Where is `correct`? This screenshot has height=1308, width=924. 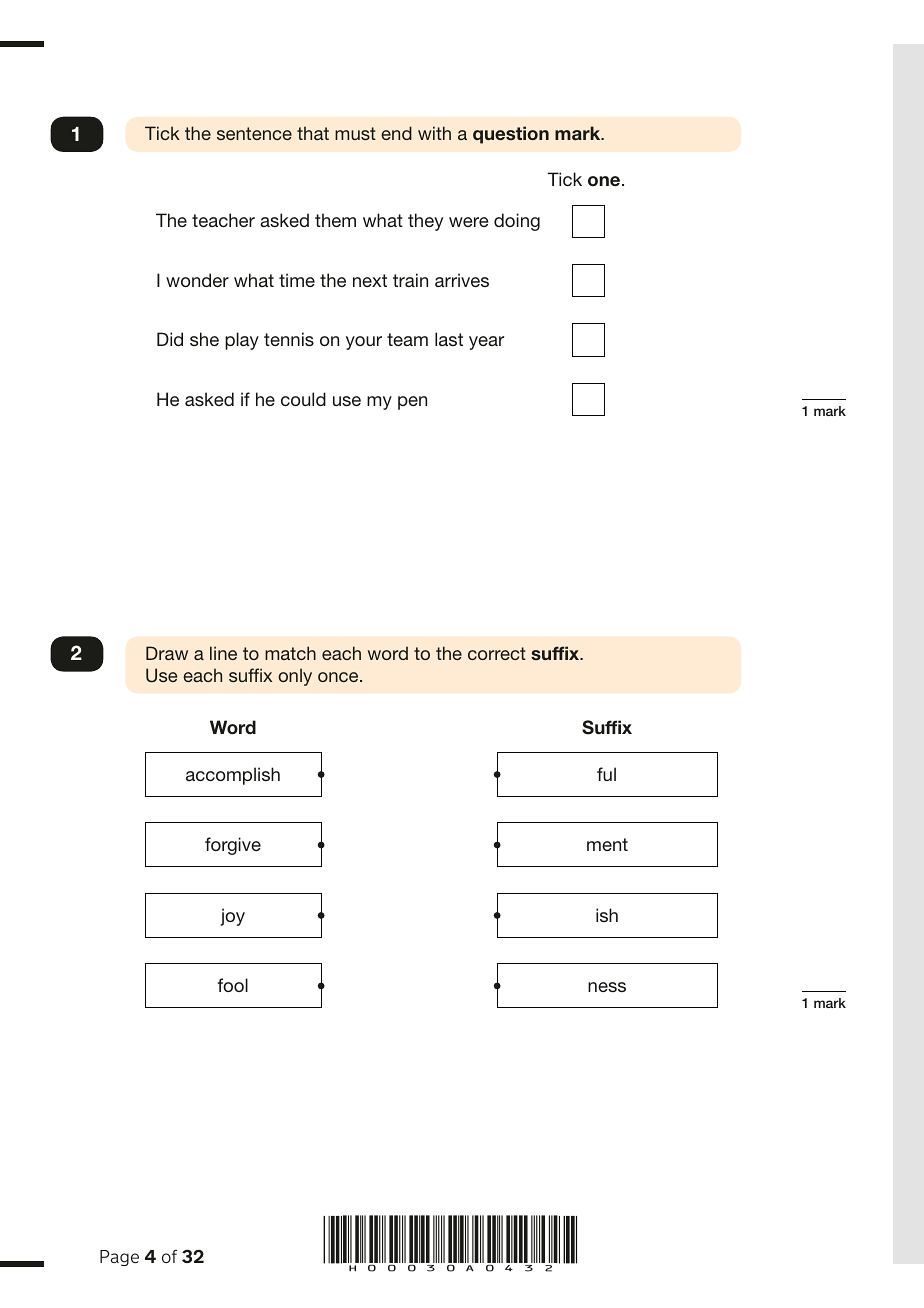 correct is located at coordinates (497, 653).
